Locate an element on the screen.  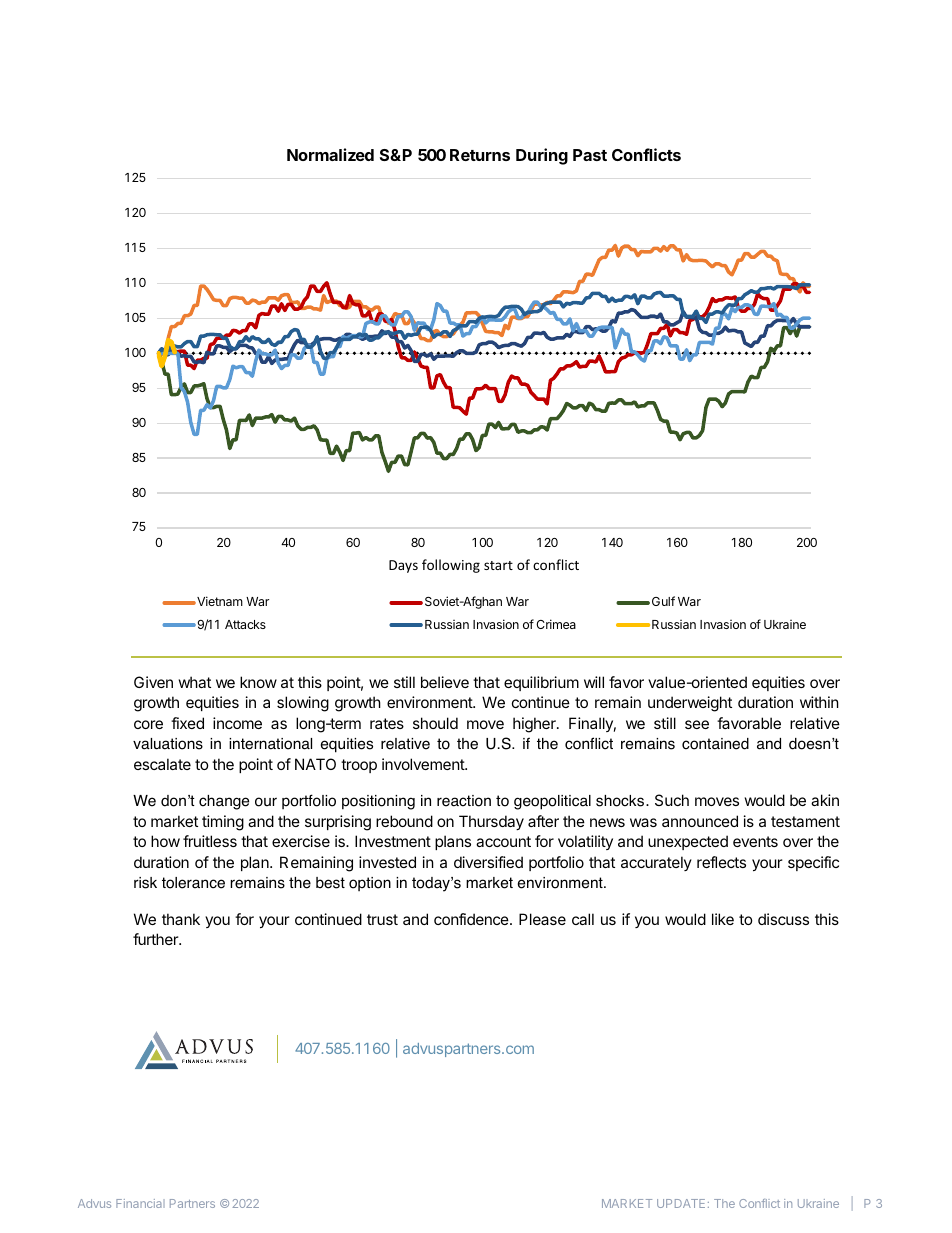
Vietnam is located at coordinates (219, 601).
